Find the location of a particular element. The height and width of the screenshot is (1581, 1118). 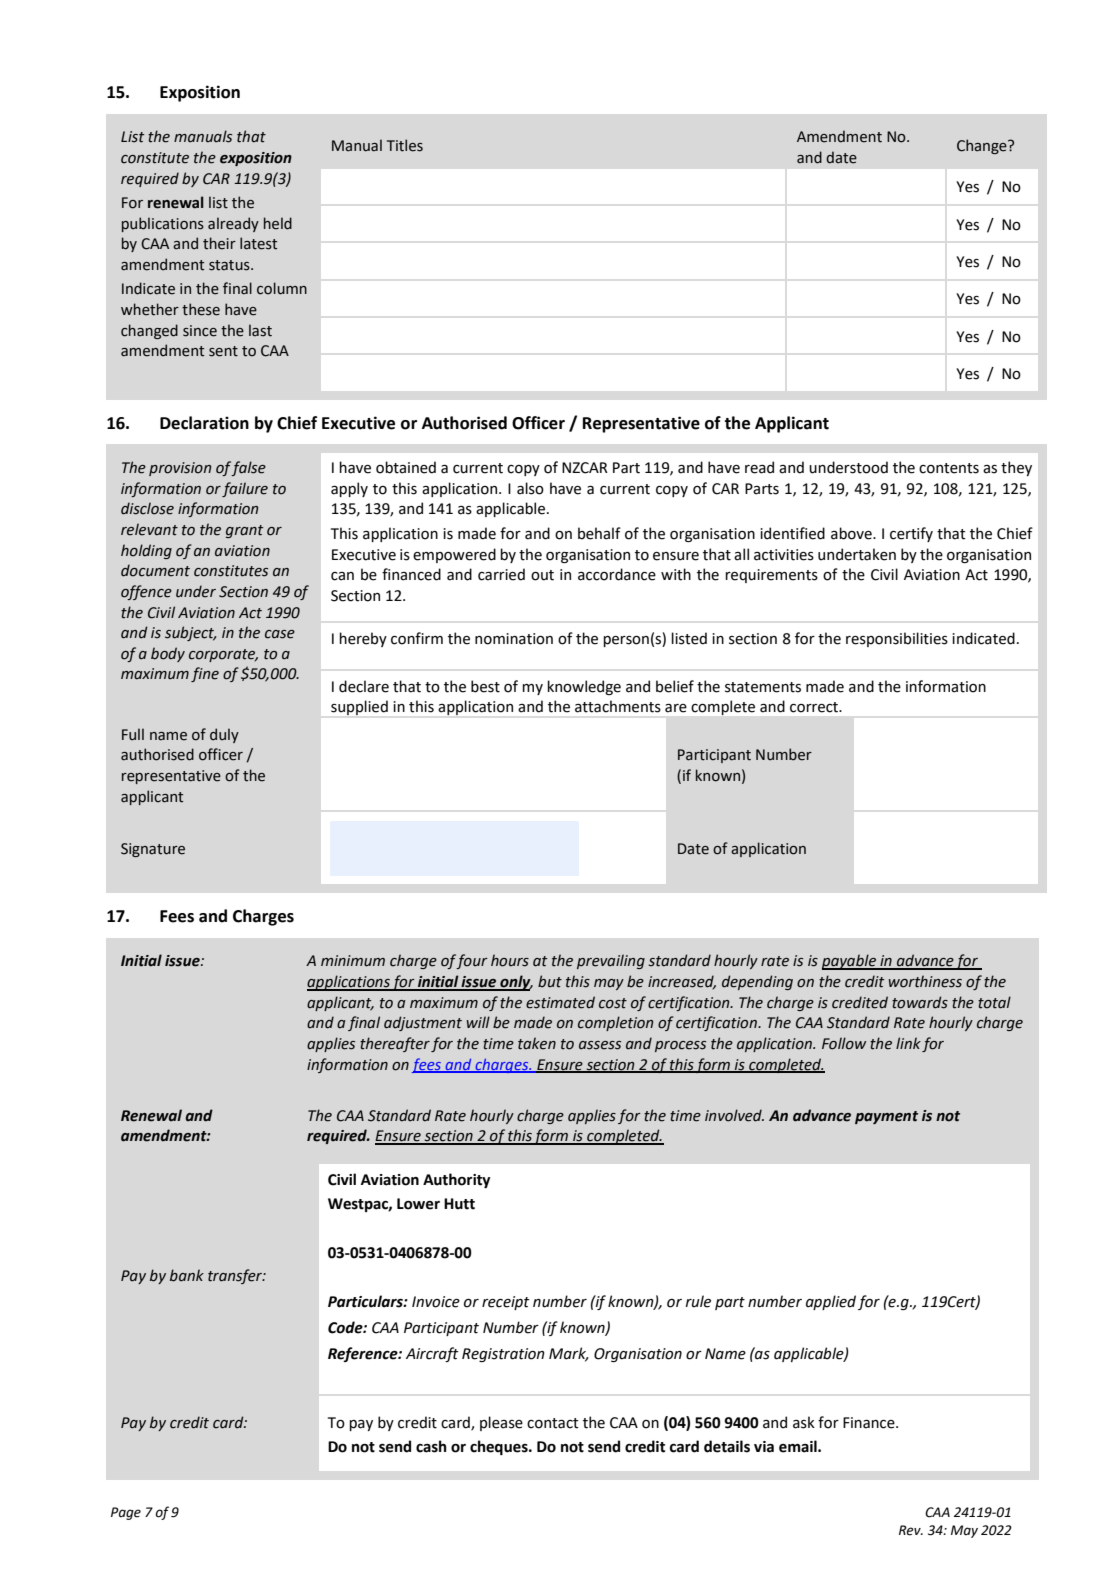

link is located at coordinates (908, 1043).
